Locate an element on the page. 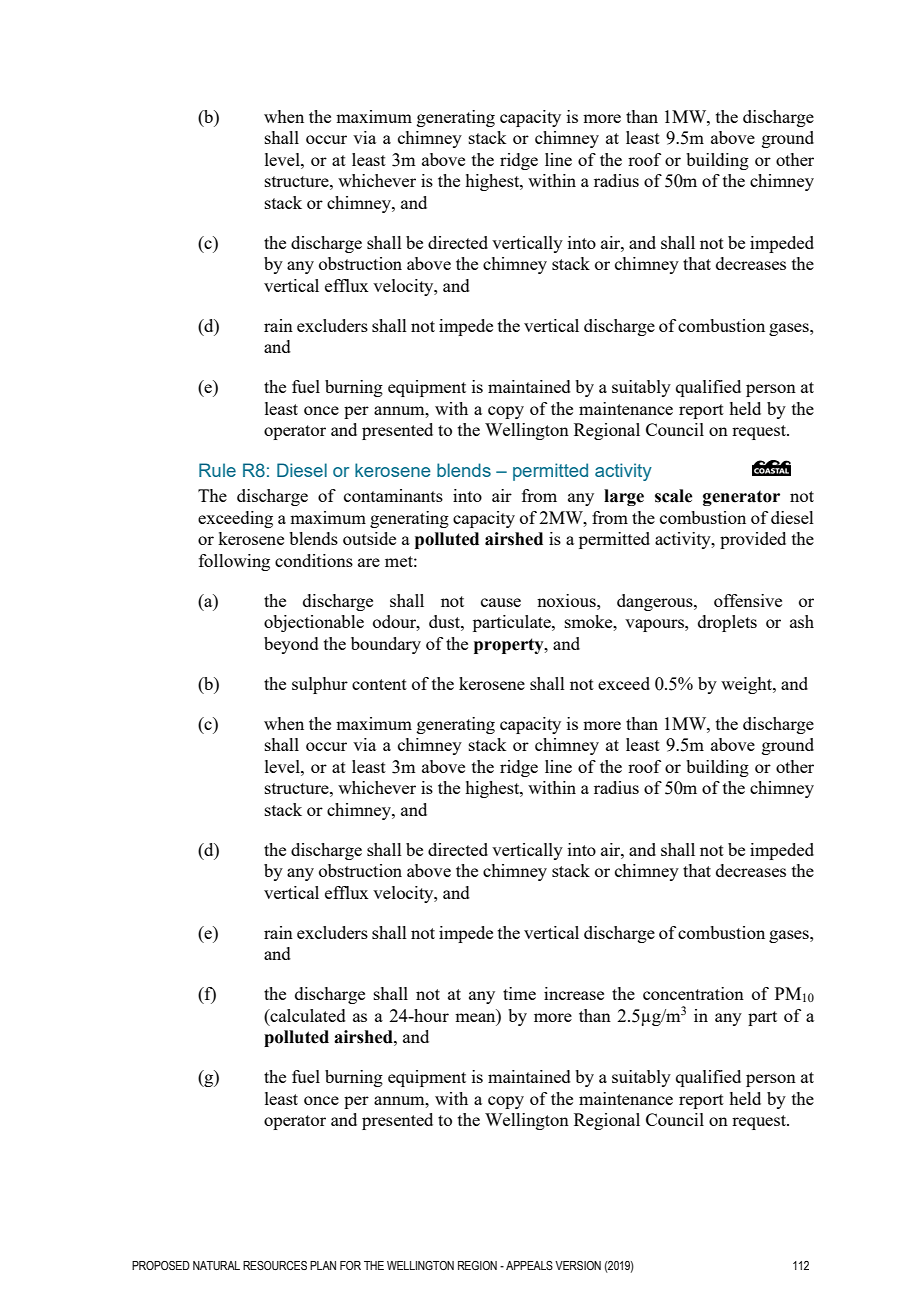  APPEALS is located at coordinates (529, 1265).
